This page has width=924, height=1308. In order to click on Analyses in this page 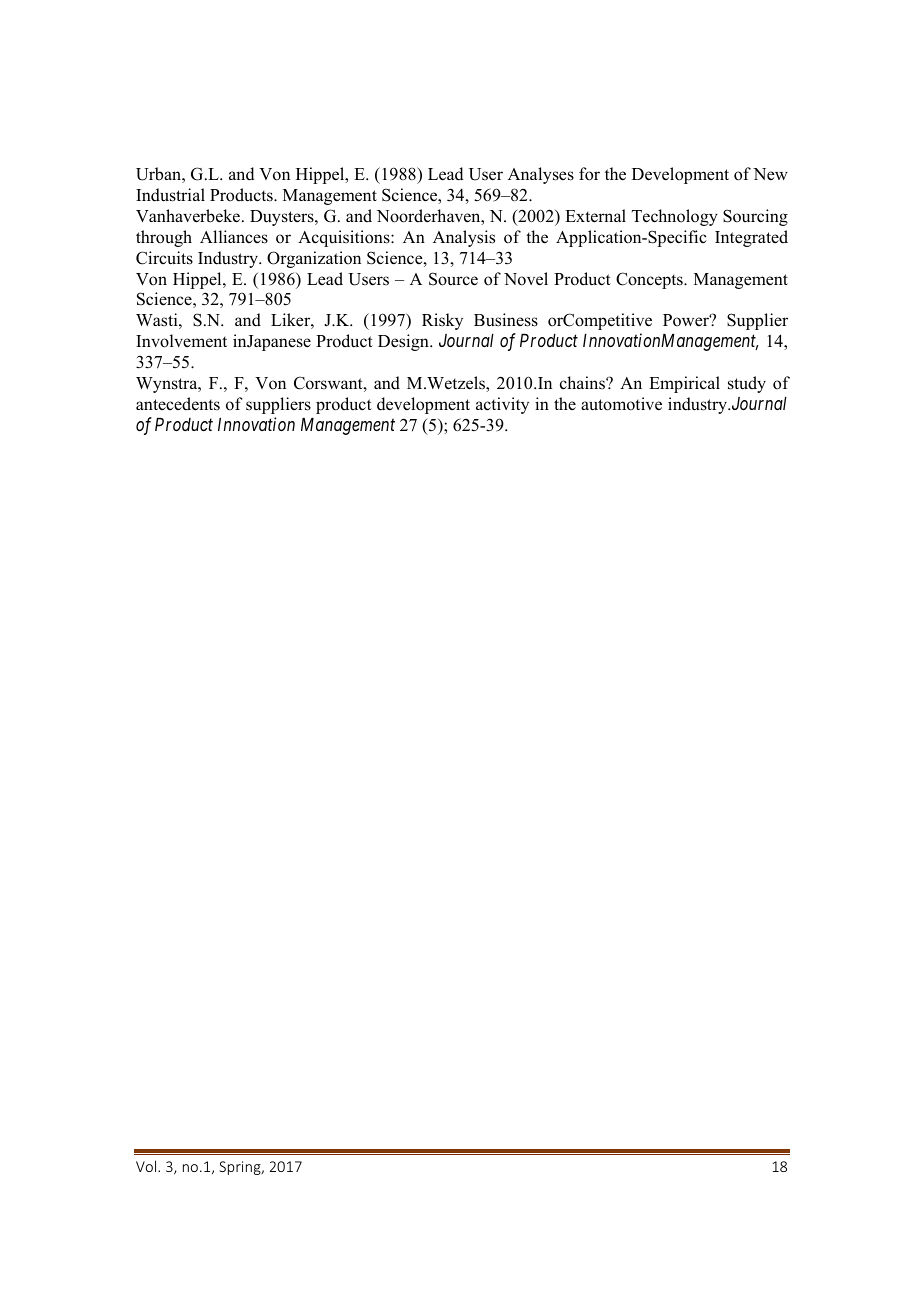, I will do `click(541, 175)`.
